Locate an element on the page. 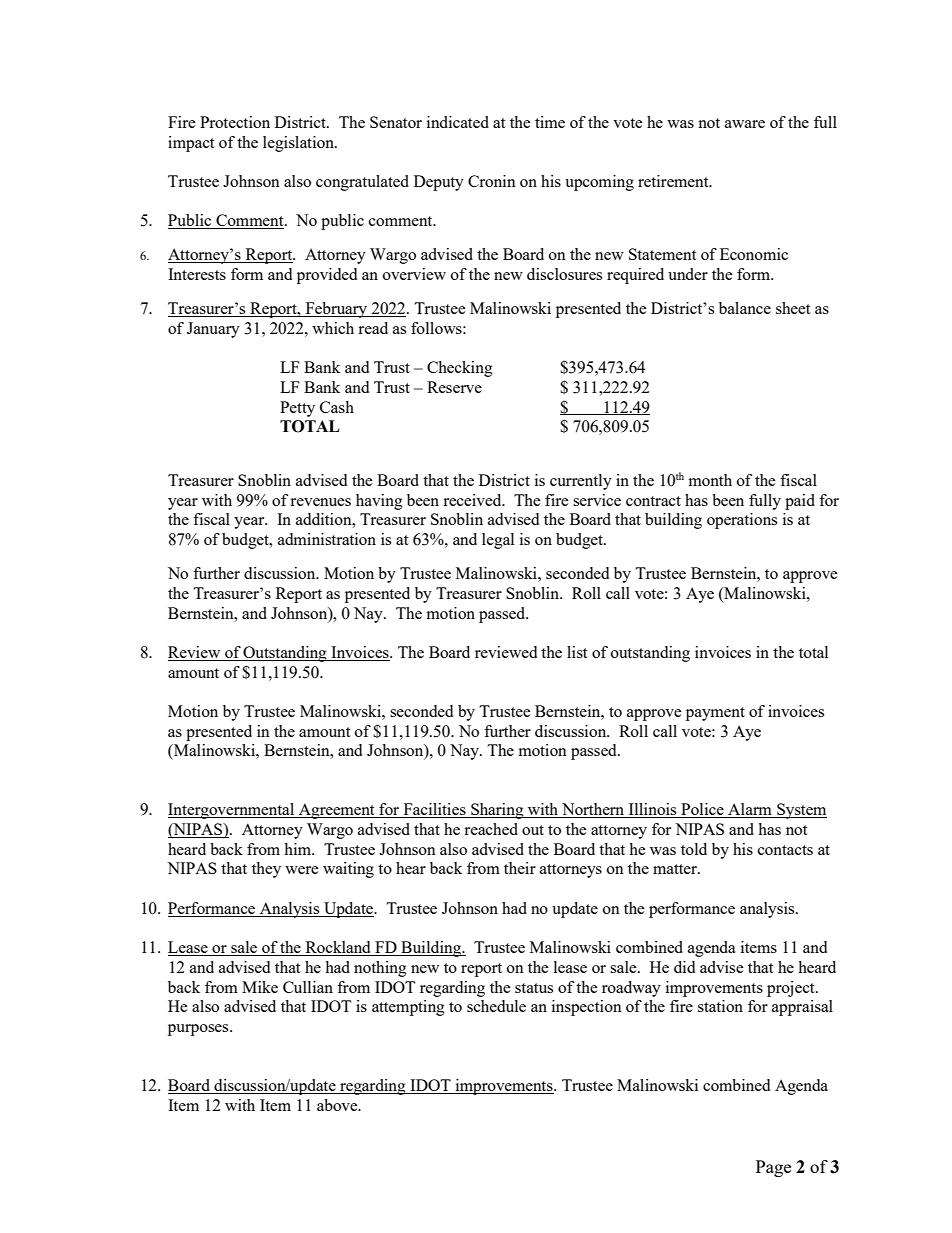  payment is located at coordinates (715, 714).
